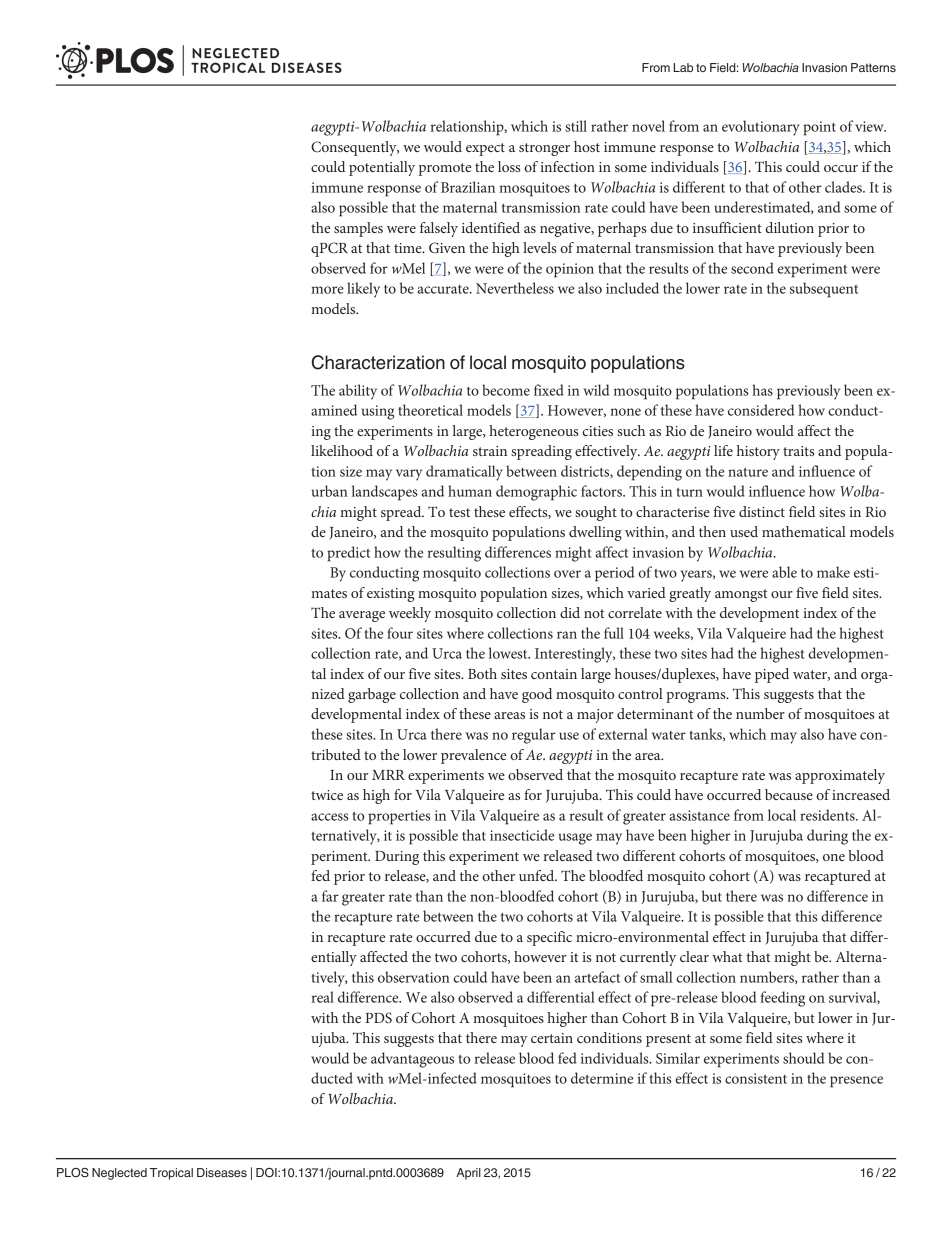 The width and height of the page is (952, 1233). What do you see at coordinates (758, 452) in the page?
I see `history` at bounding box center [758, 452].
